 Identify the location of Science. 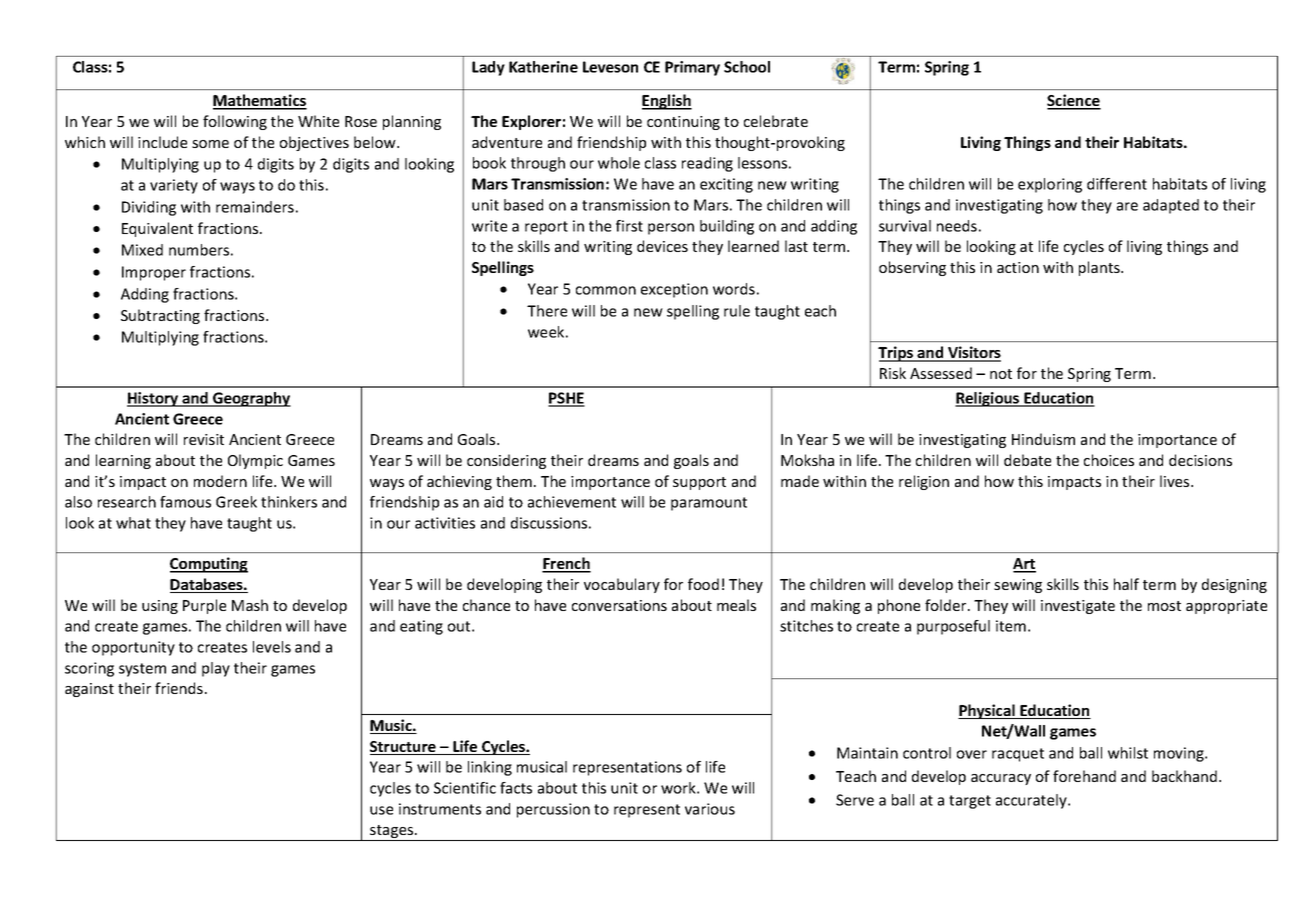
(1074, 101).
